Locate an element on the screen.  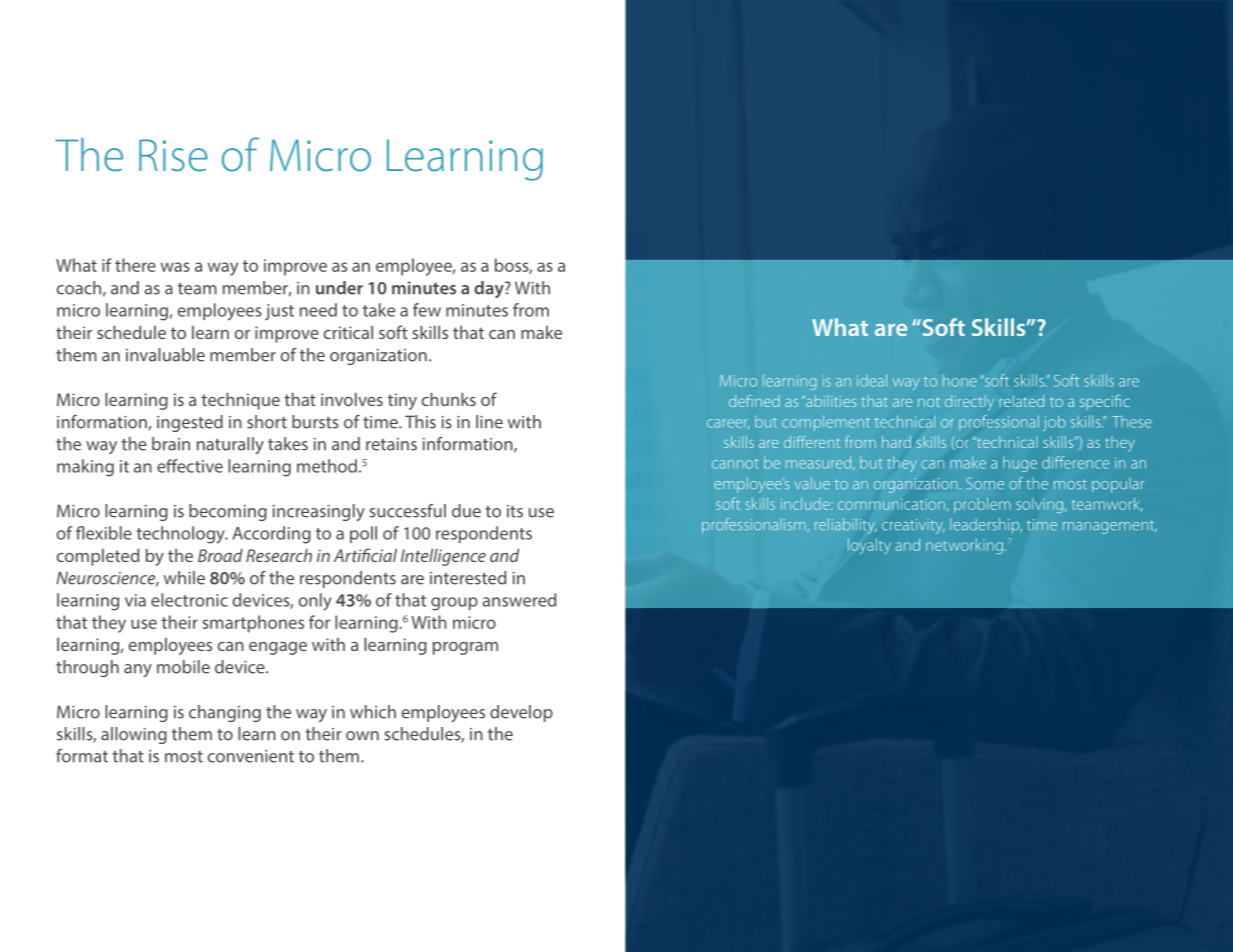
related is located at coordinates (1021, 401).
